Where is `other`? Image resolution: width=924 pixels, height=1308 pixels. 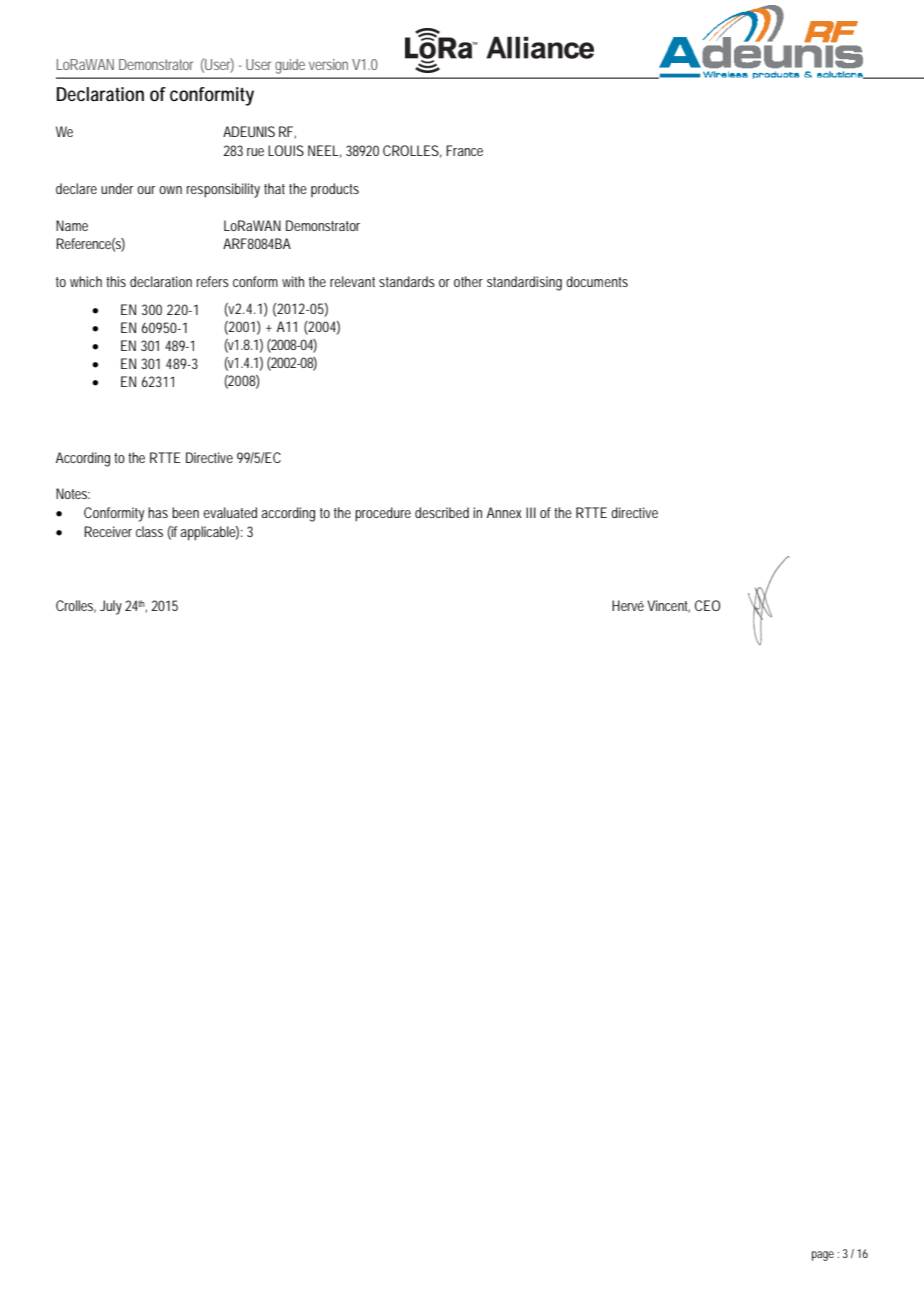
other is located at coordinates (468, 281).
